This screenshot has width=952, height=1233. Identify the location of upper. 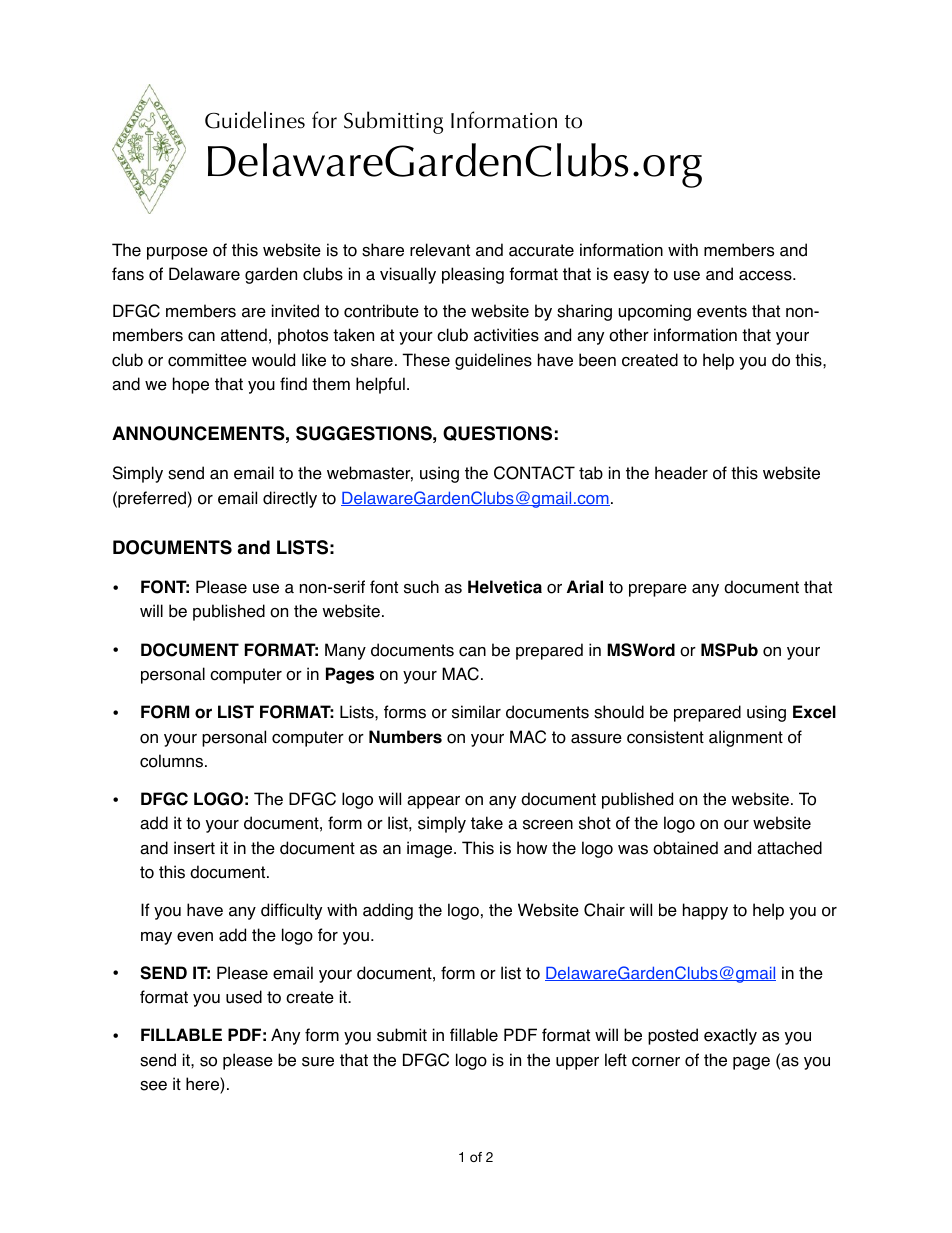
(577, 1063).
